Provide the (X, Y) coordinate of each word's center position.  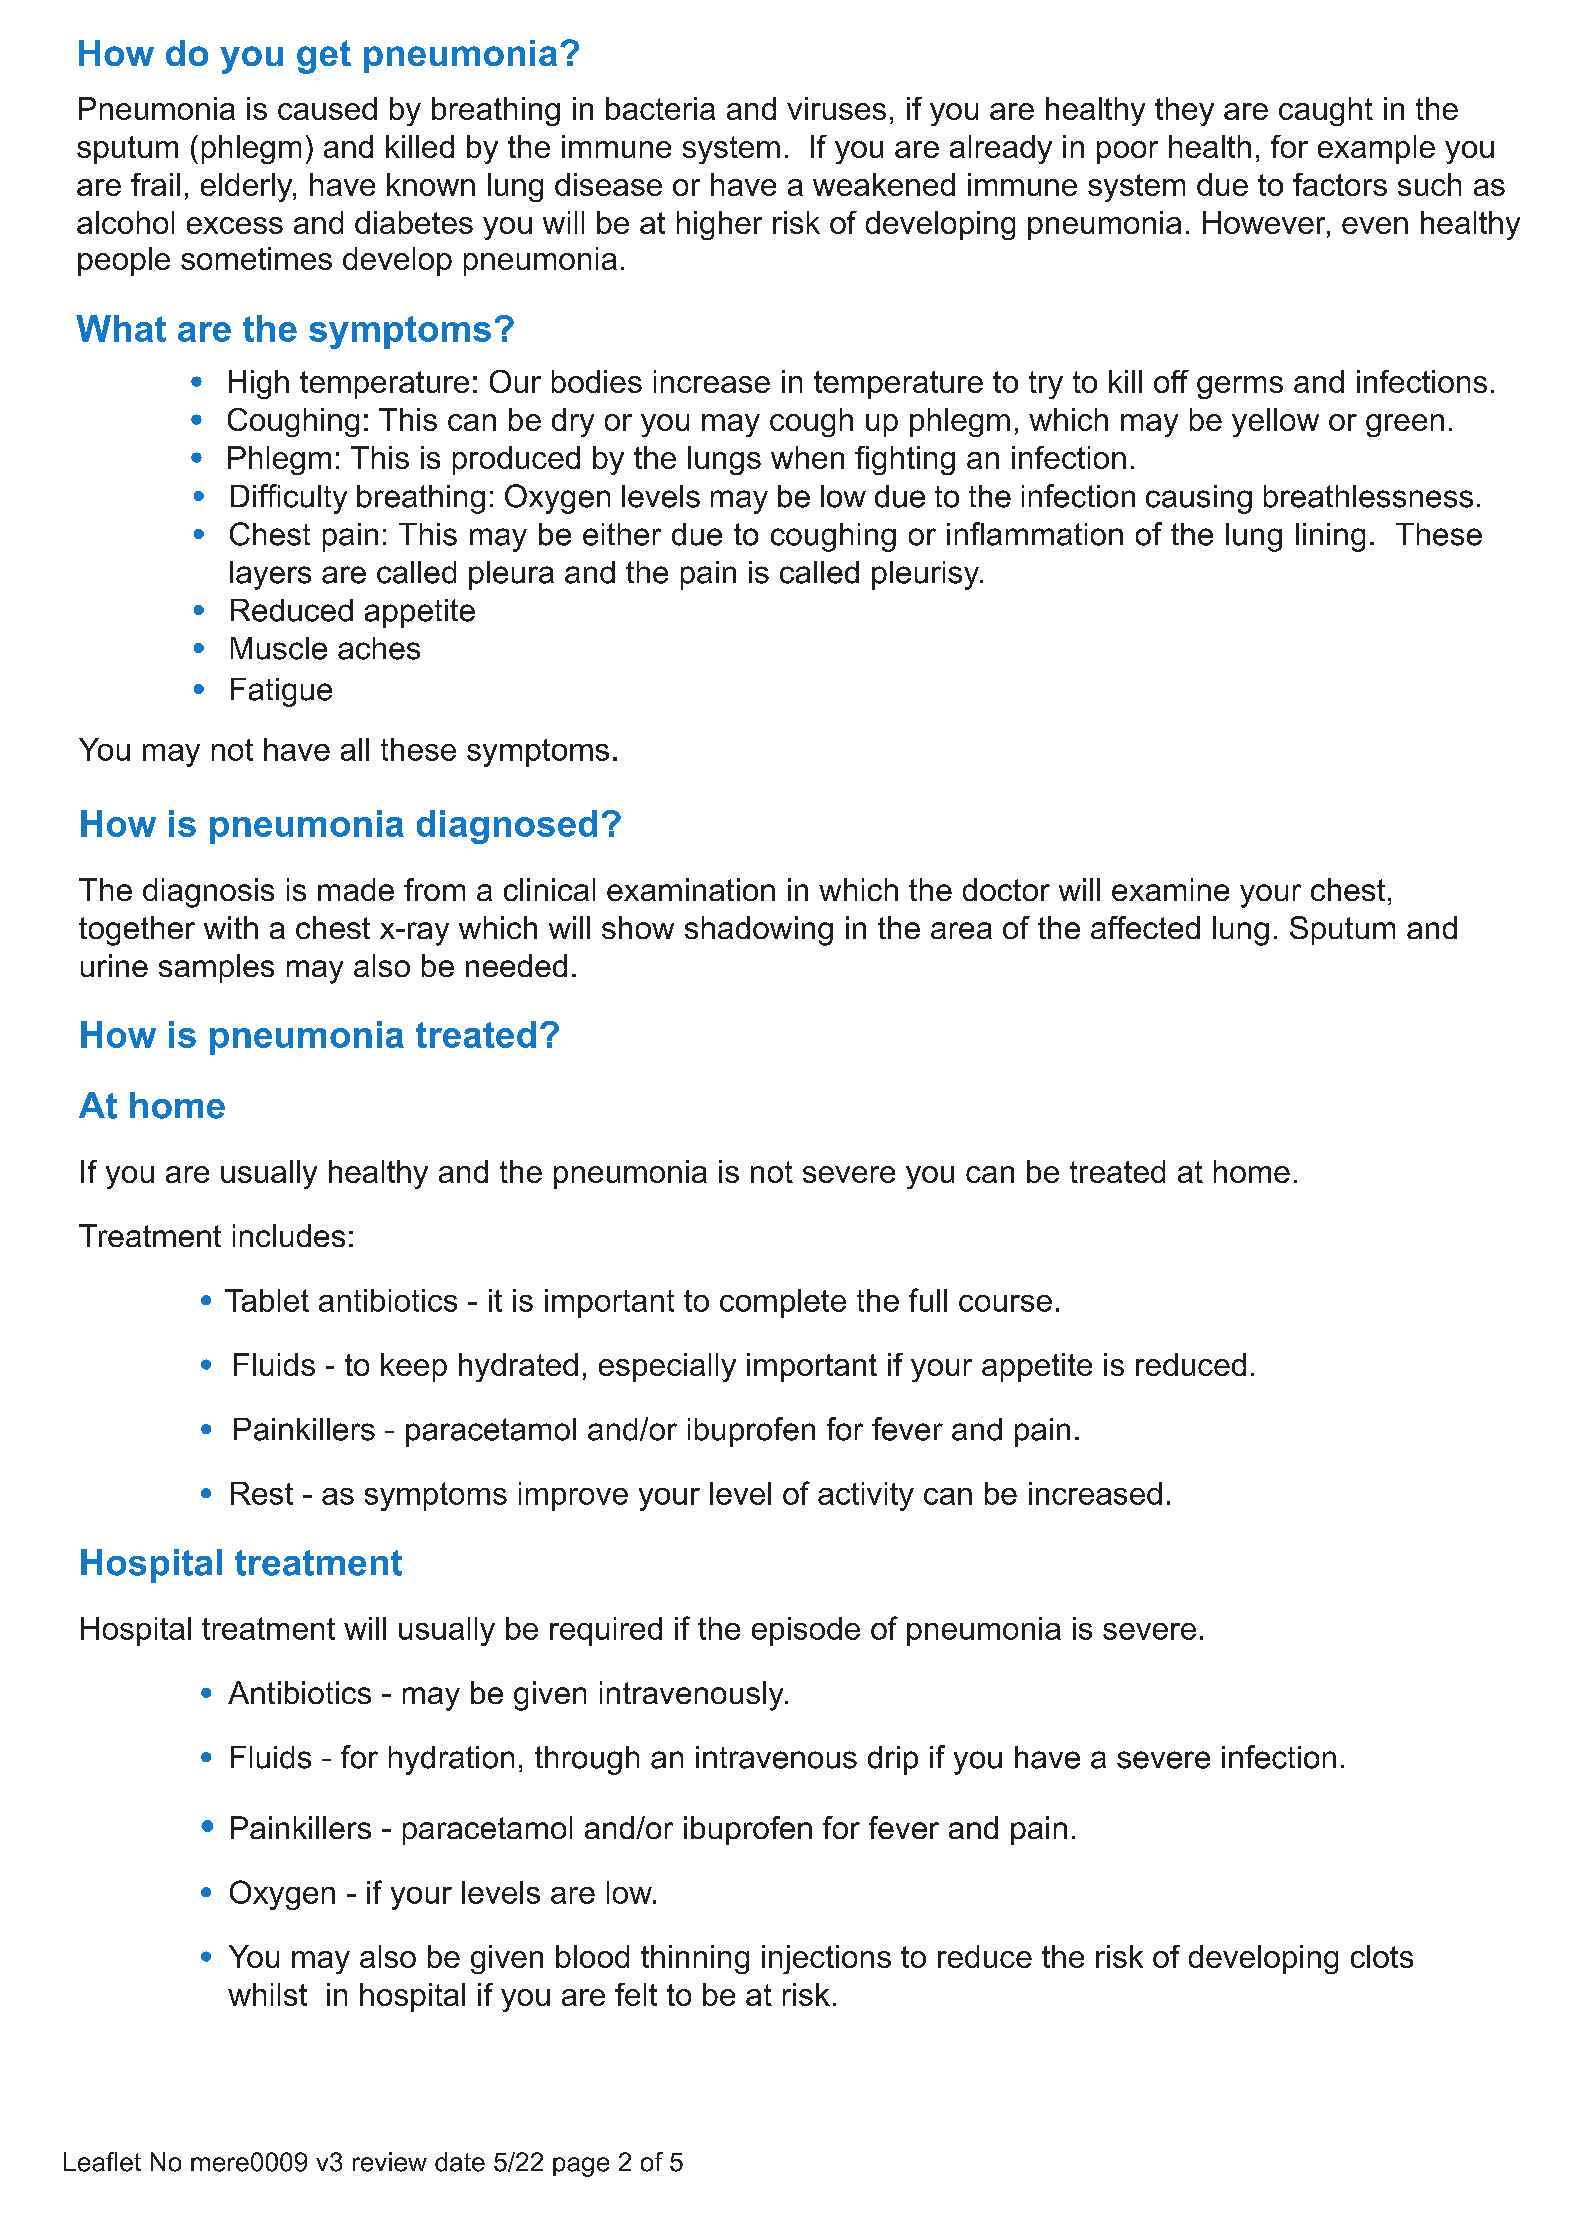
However (1265, 224)
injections (826, 1959)
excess (235, 225)
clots (1382, 1956)
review (390, 2162)
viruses (836, 108)
